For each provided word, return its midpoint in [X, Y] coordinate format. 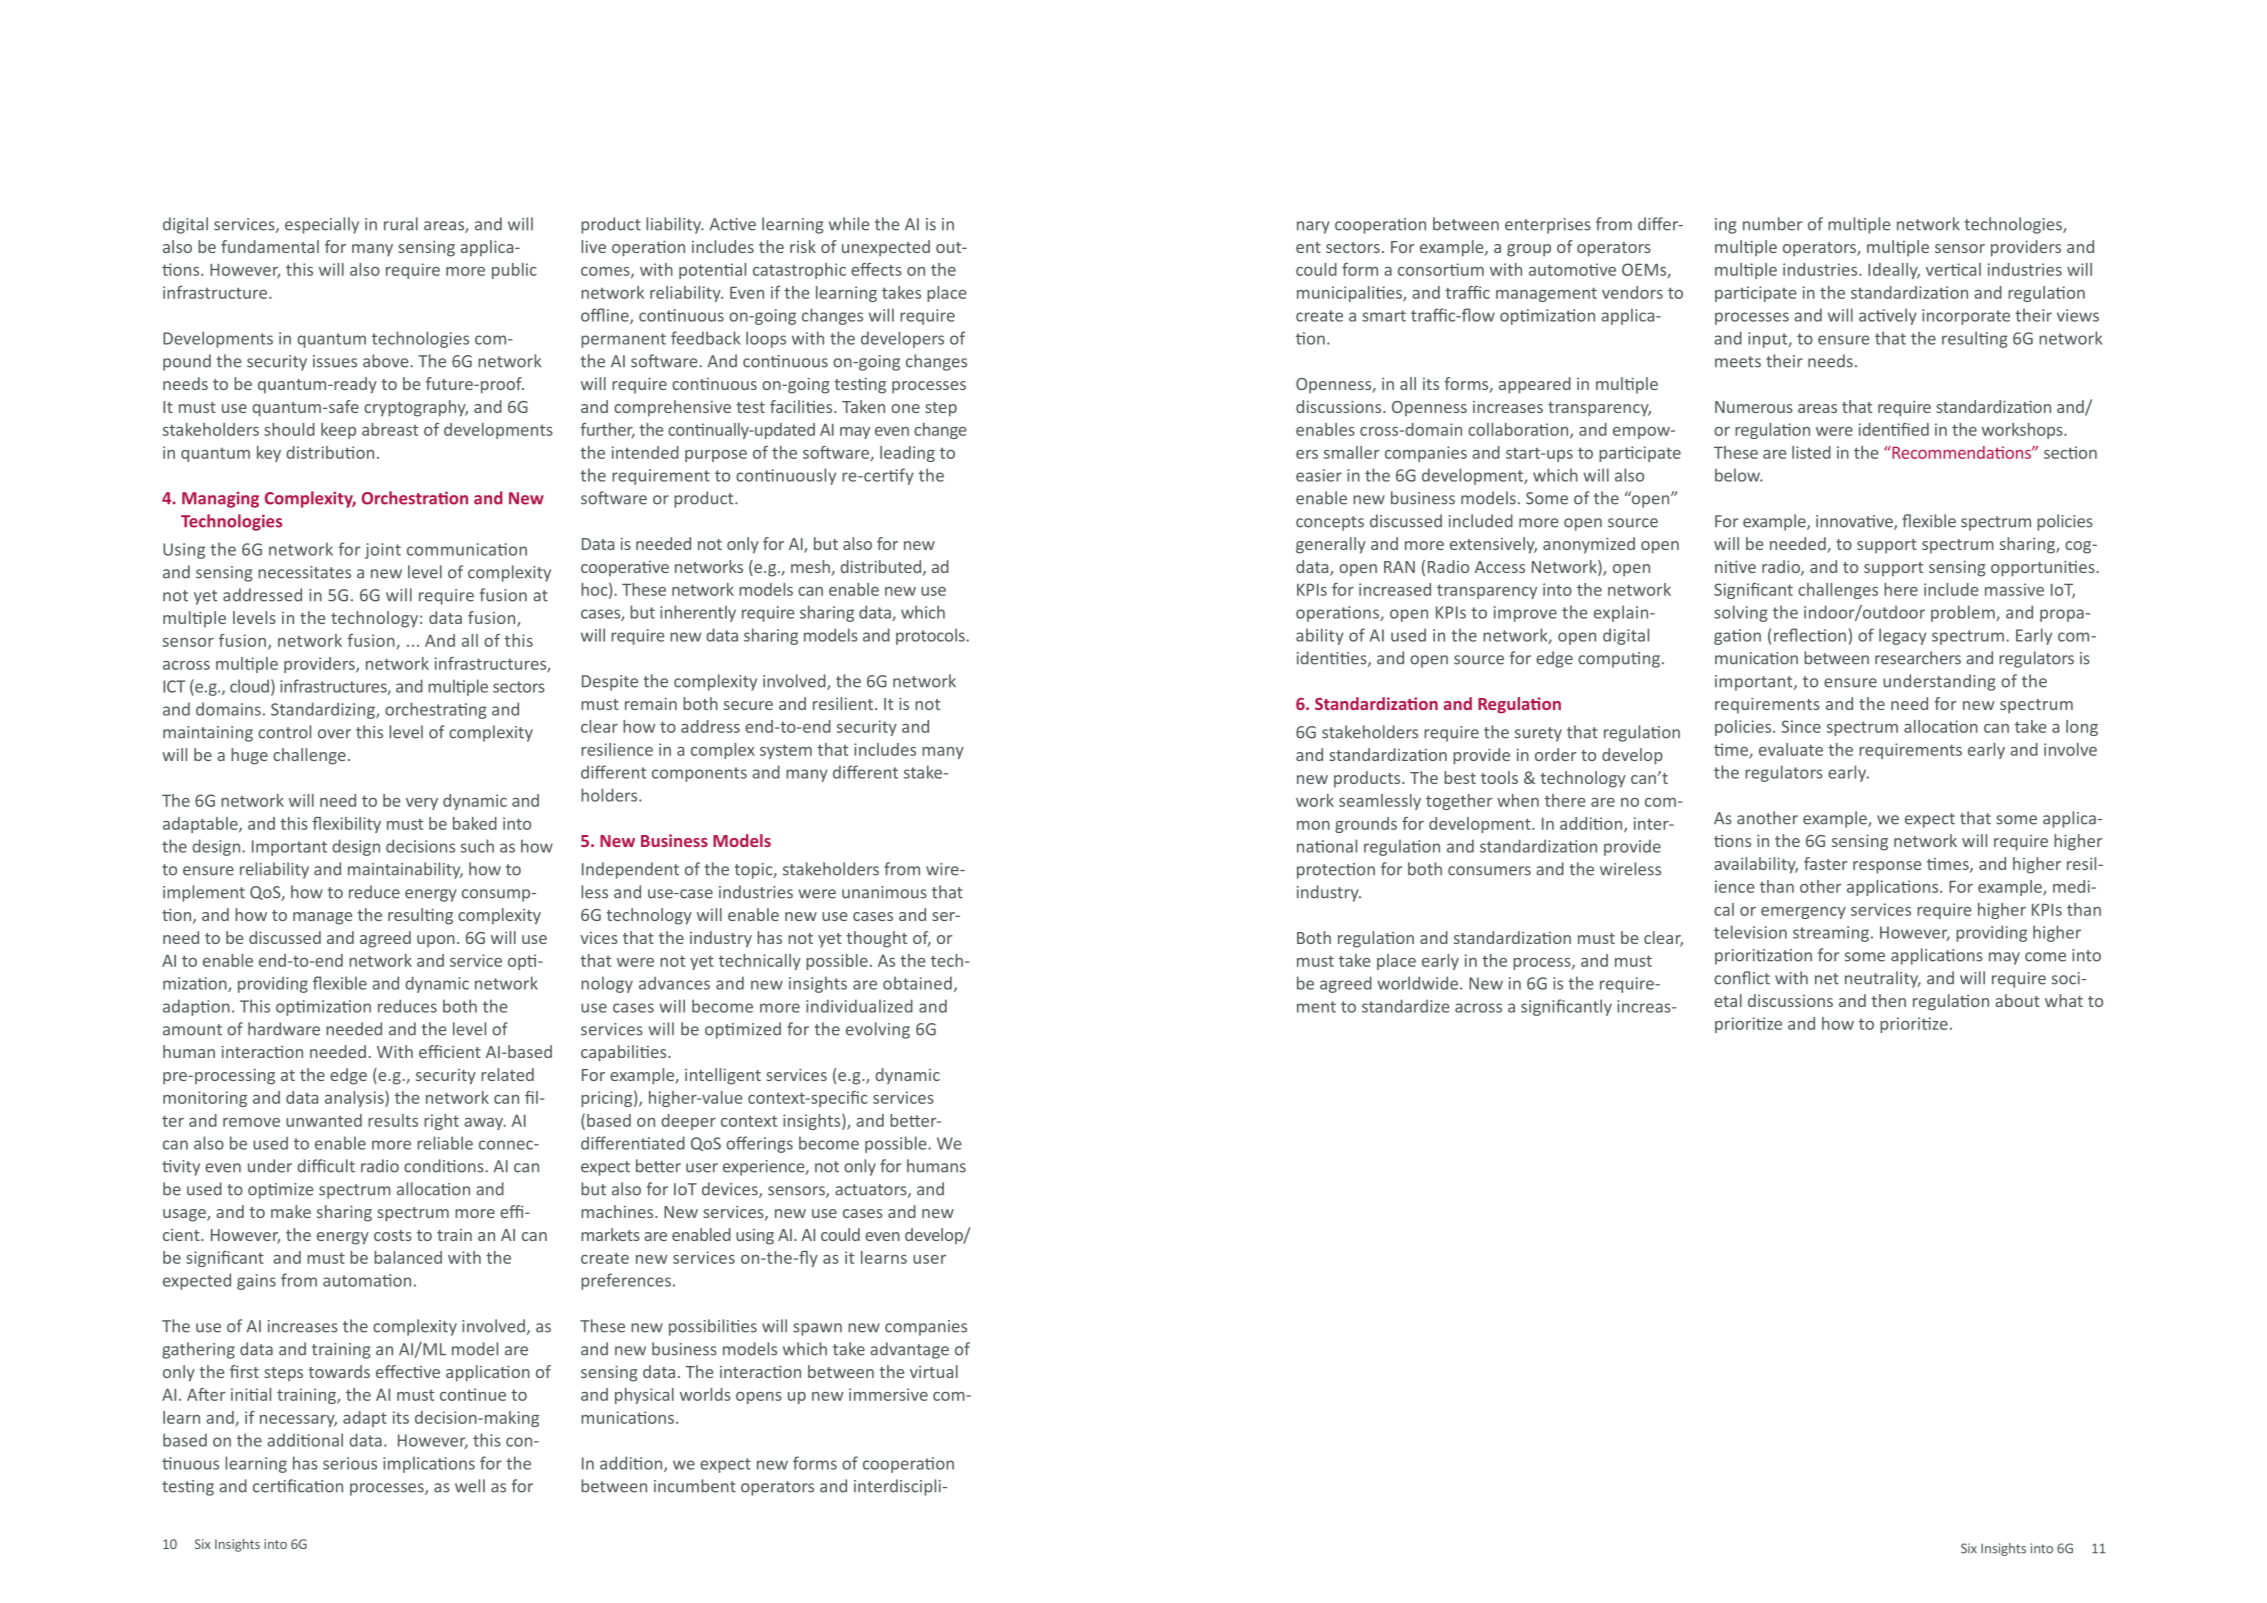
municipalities [1350, 294]
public [514, 271]
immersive [888, 1394]
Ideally [1894, 271]
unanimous [884, 892]
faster [1825, 863]
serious [350, 1463]
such [477, 846]
